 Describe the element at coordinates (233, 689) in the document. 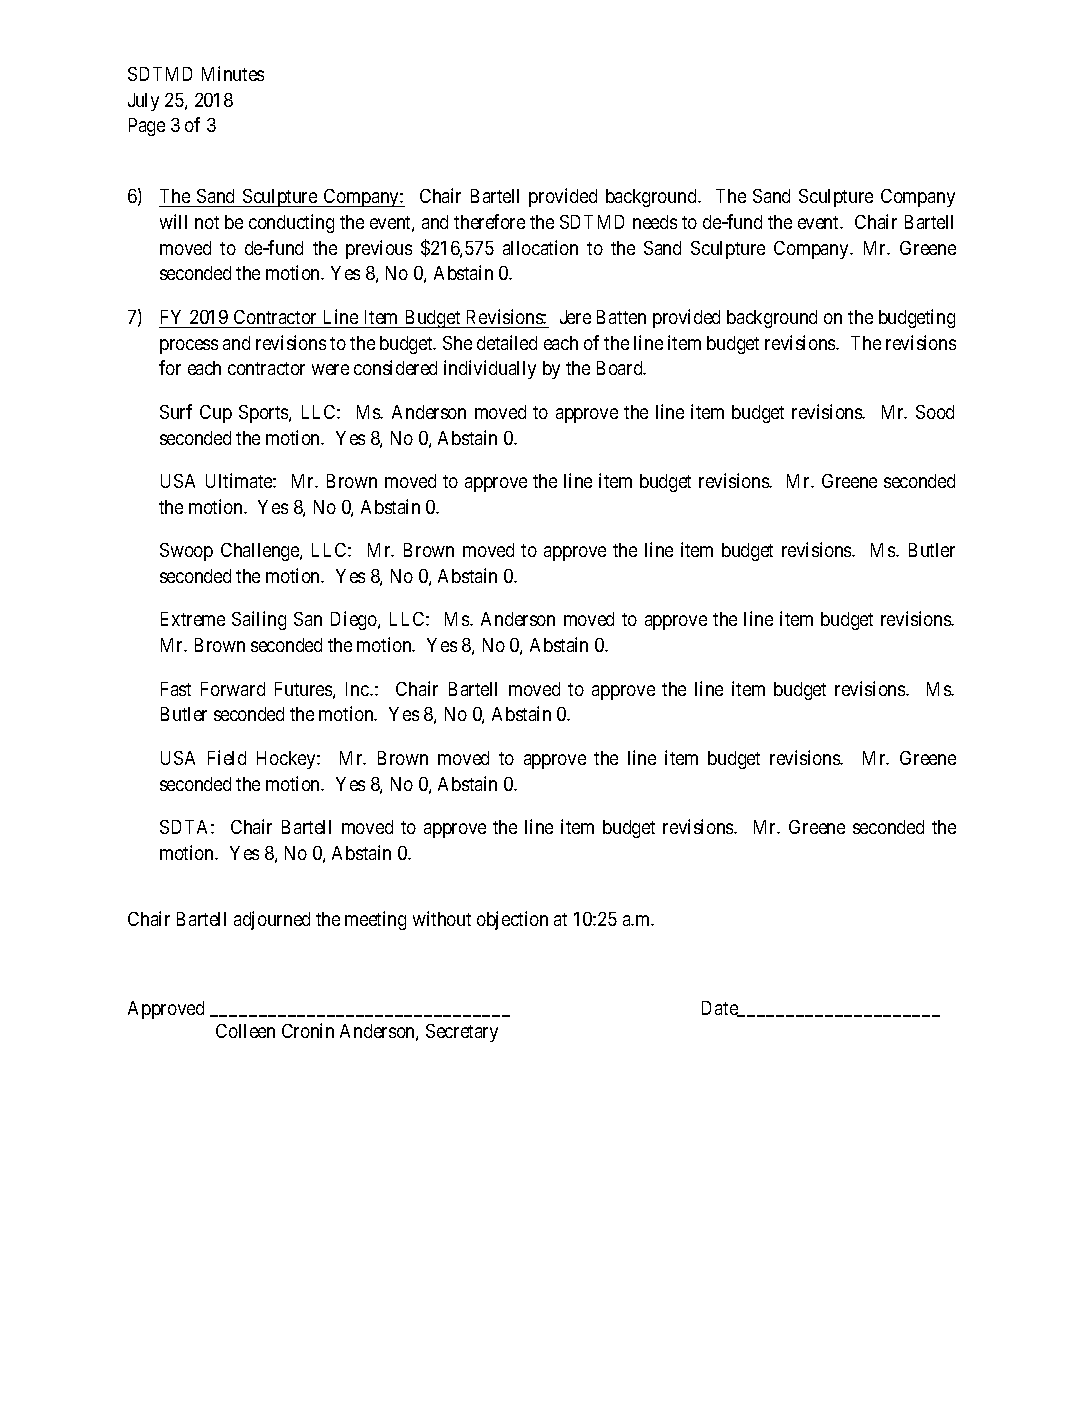

I see `Forward` at that location.
